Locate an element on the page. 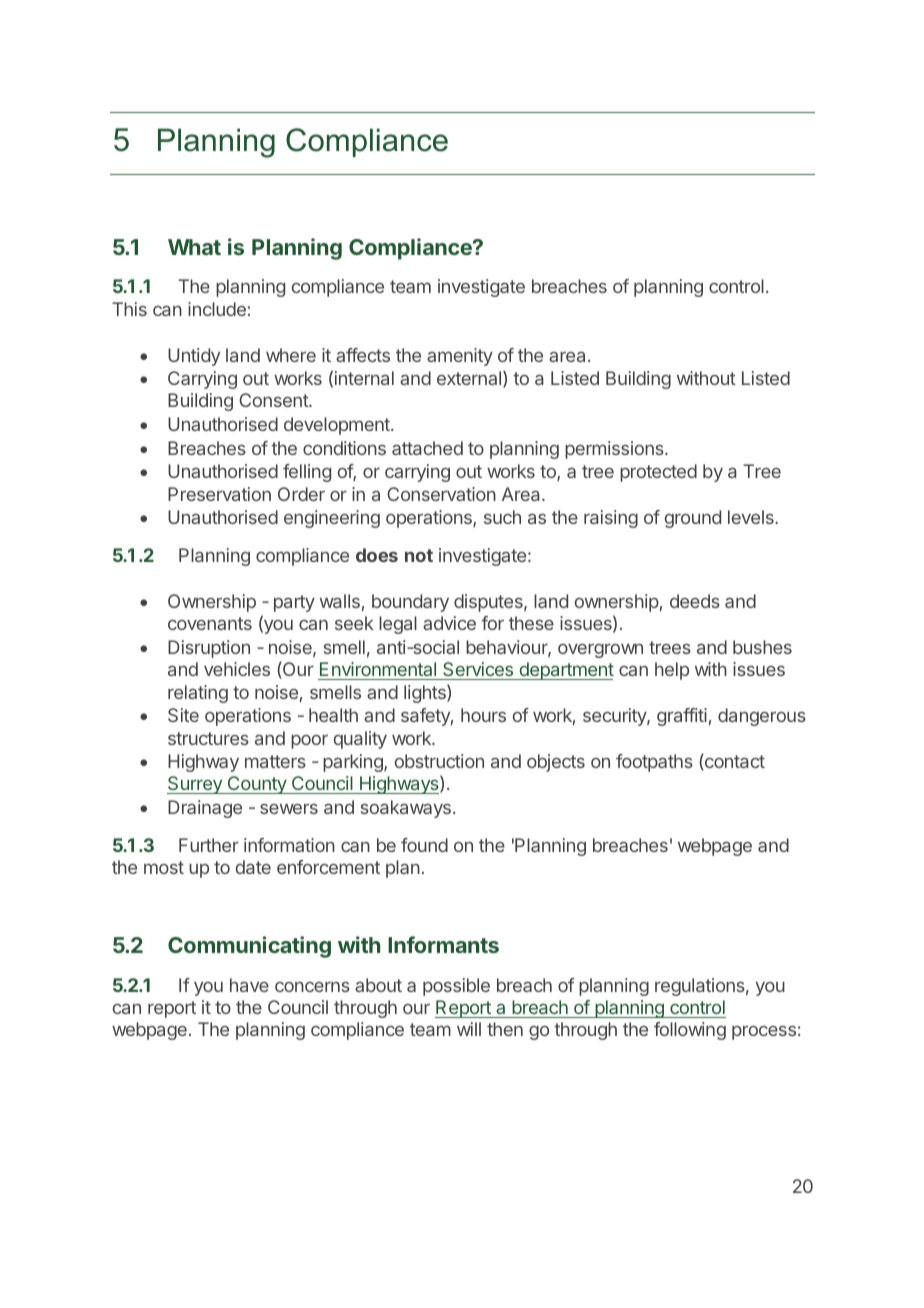  graffiti is located at coordinates (682, 717).
